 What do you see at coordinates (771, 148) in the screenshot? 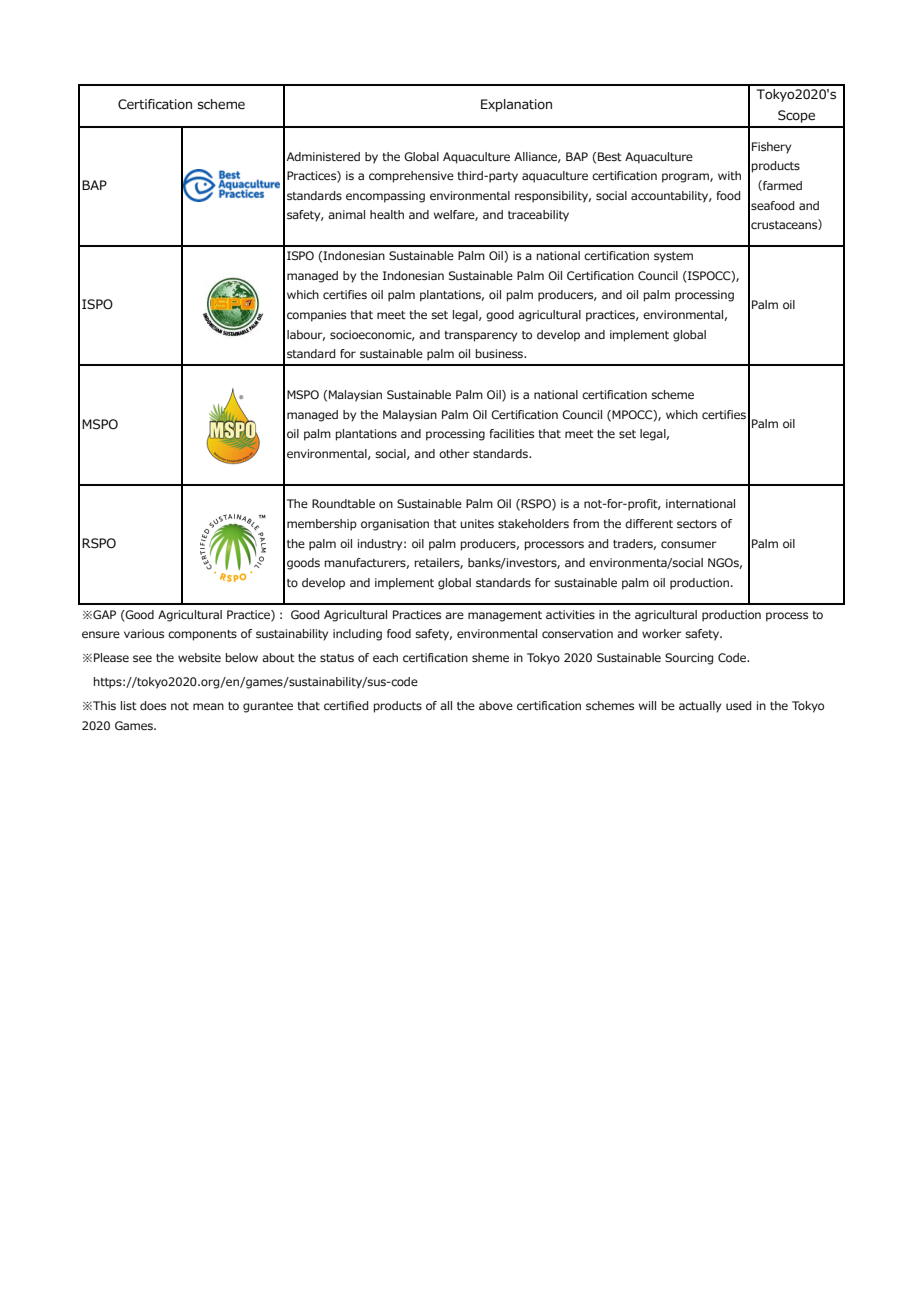
I see `Fishery` at bounding box center [771, 148].
